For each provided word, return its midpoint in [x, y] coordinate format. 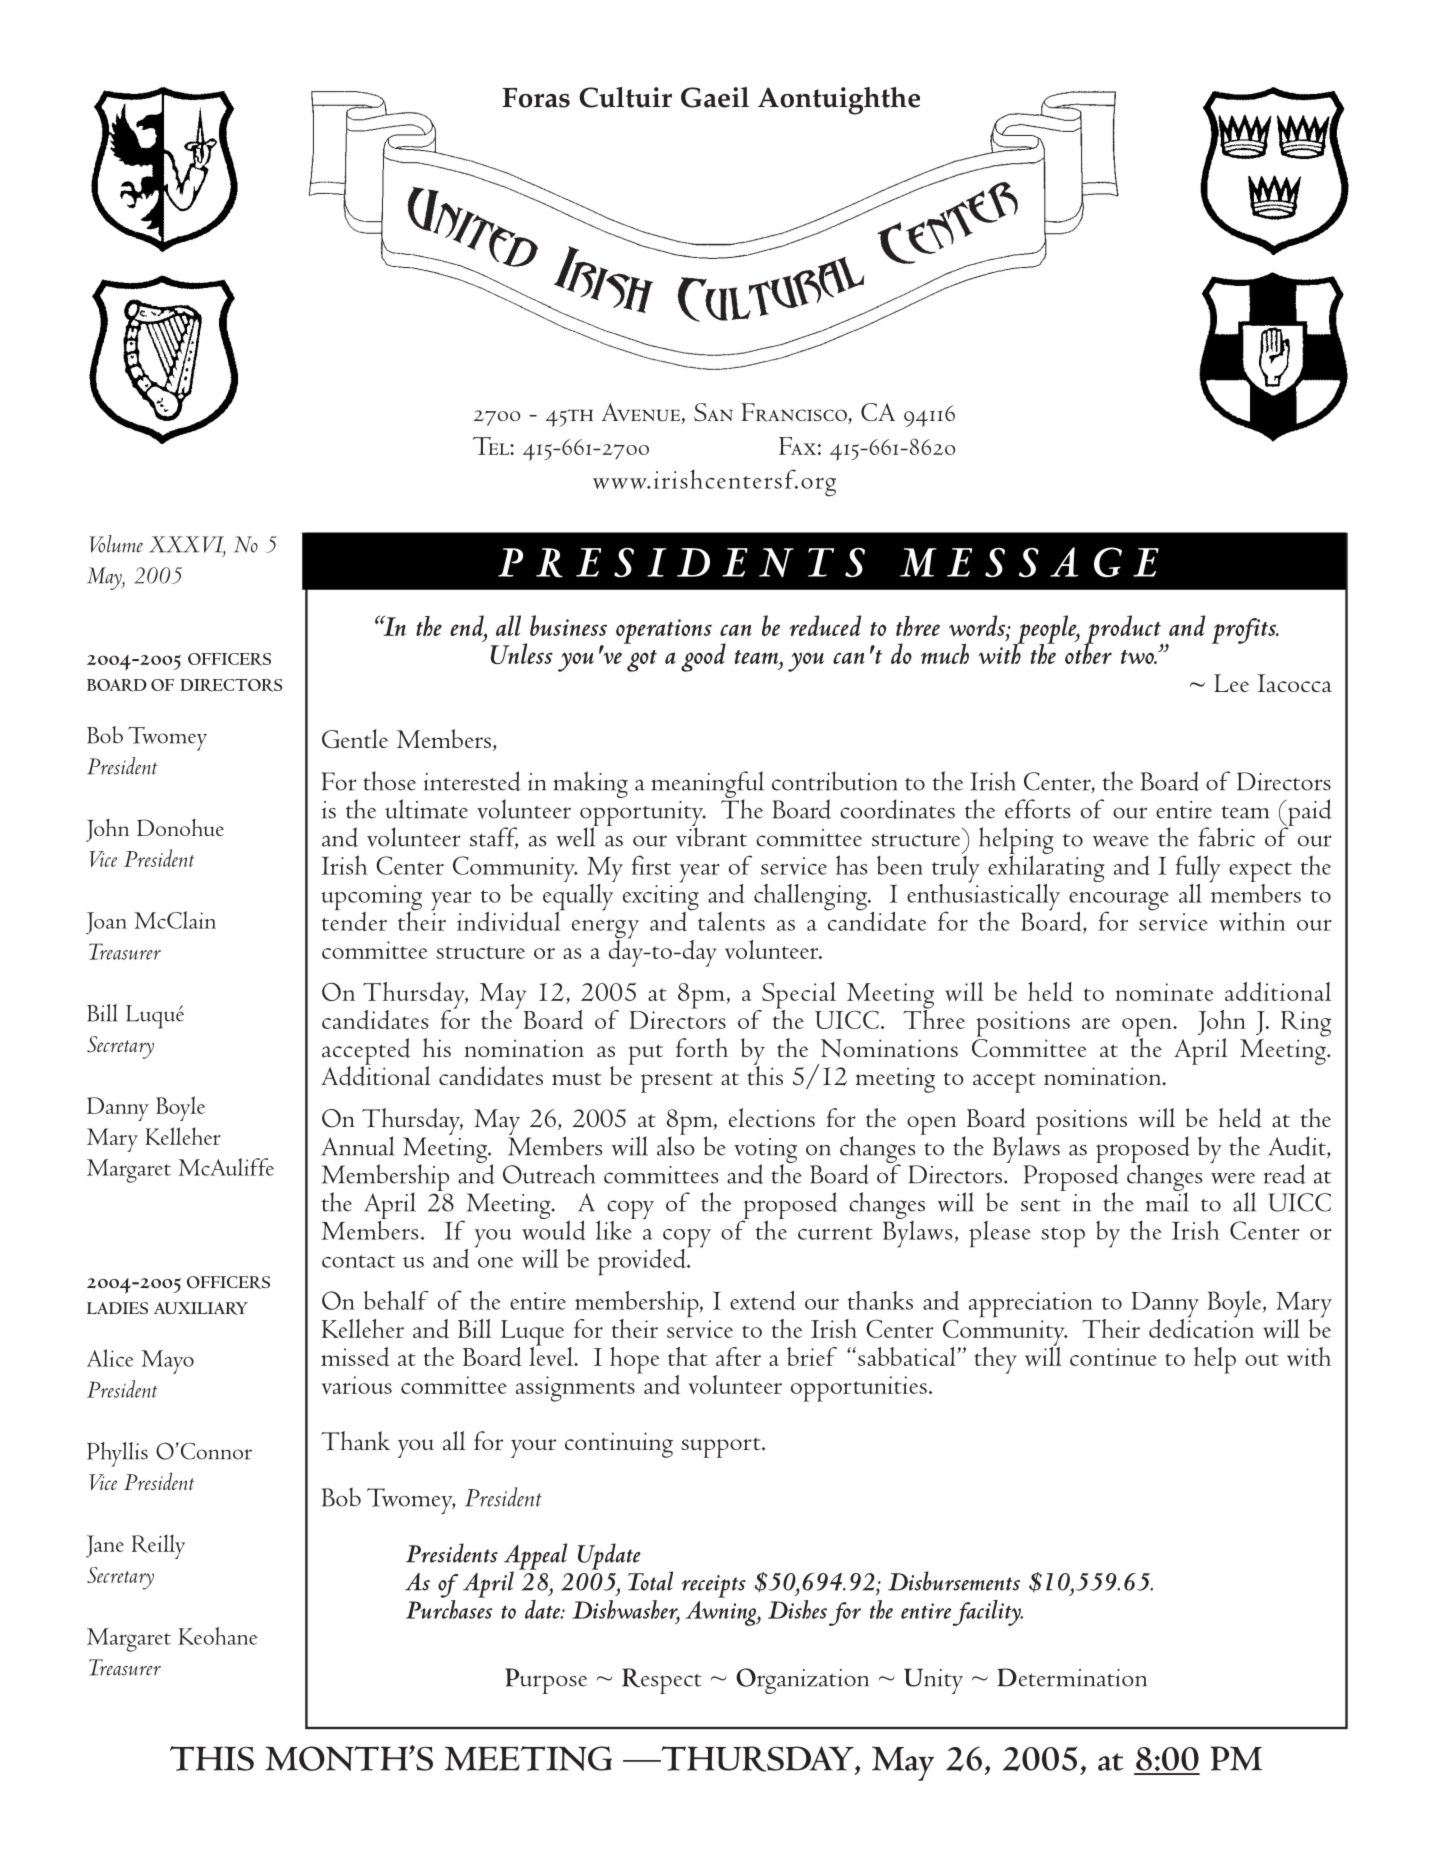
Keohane [218, 1636]
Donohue [180, 827]
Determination [1072, 1677]
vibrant [711, 836]
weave [1121, 841]
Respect [662, 1681]
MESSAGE [1029, 562]
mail [1167, 1201]
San [713, 412]
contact [358, 1261]
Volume [116, 544]
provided [643, 1262]
